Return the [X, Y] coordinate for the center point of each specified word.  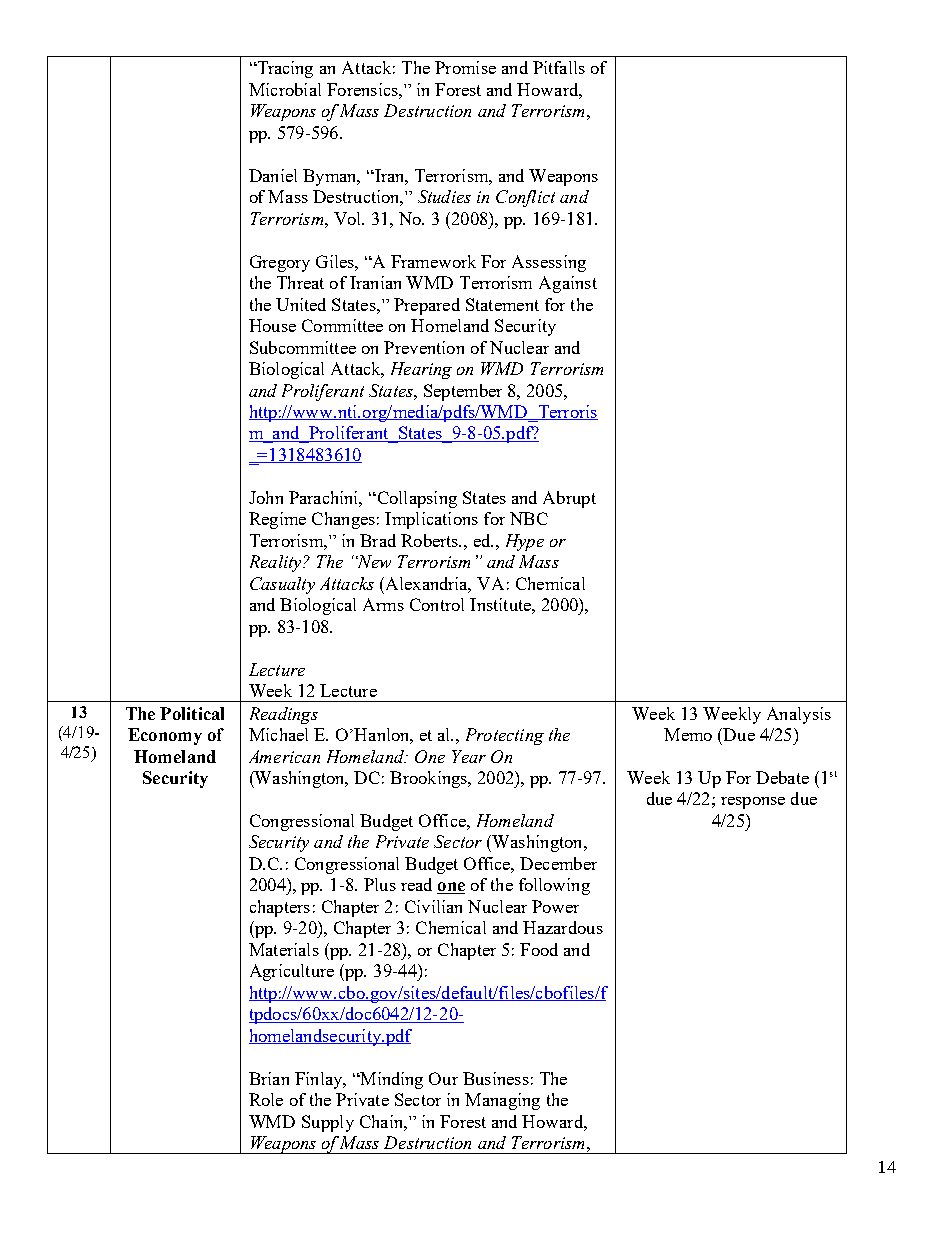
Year [469, 756]
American [284, 756]
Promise [465, 67]
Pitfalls [559, 67]
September [463, 392]
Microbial [285, 89]
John [266, 497]
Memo [688, 734]
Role [266, 1099]
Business [496, 1078]
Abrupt [569, 499]
